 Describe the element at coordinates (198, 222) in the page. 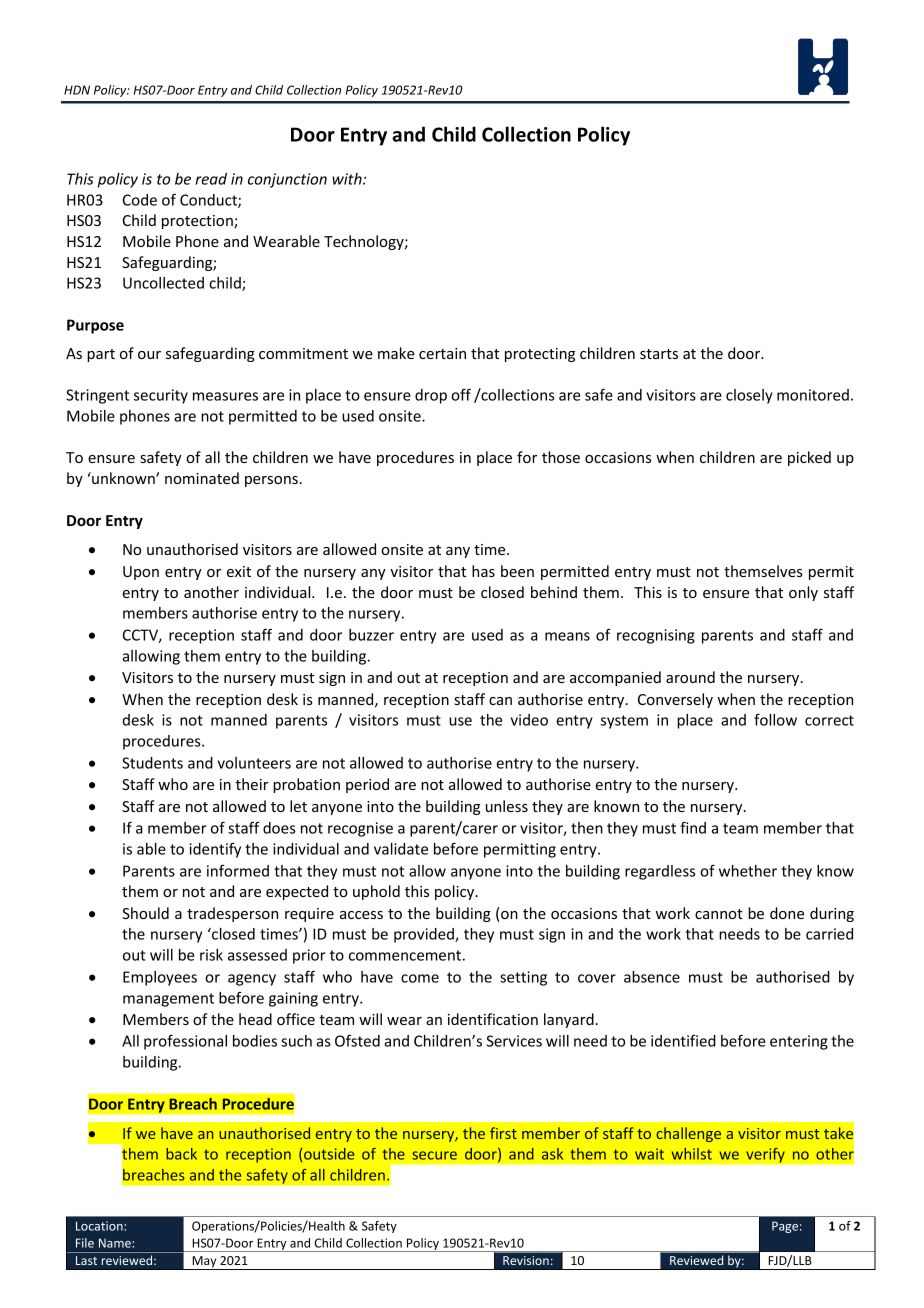

I see `protection` at that location.
